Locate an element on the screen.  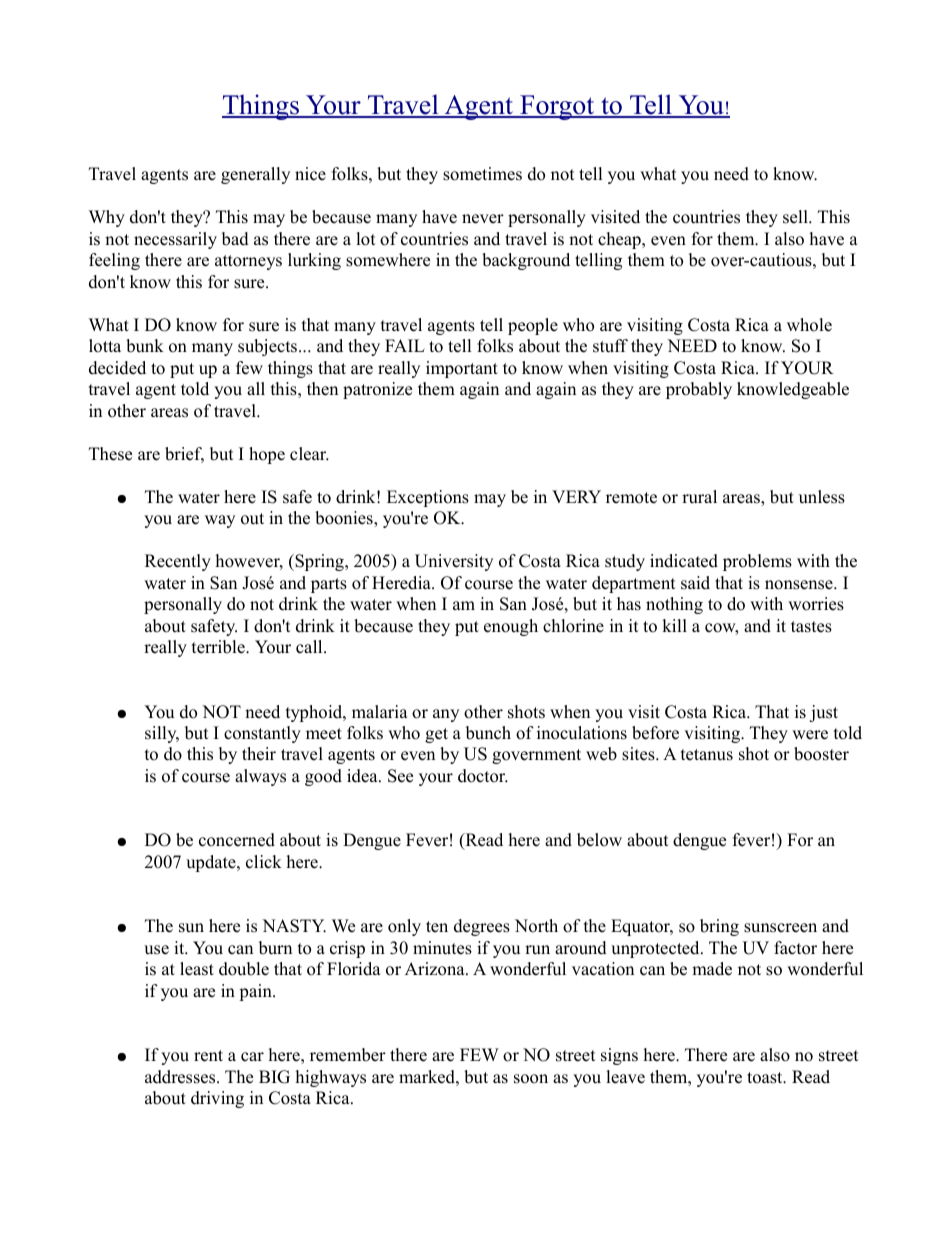
bunk is located at coordinates (145, 346).
